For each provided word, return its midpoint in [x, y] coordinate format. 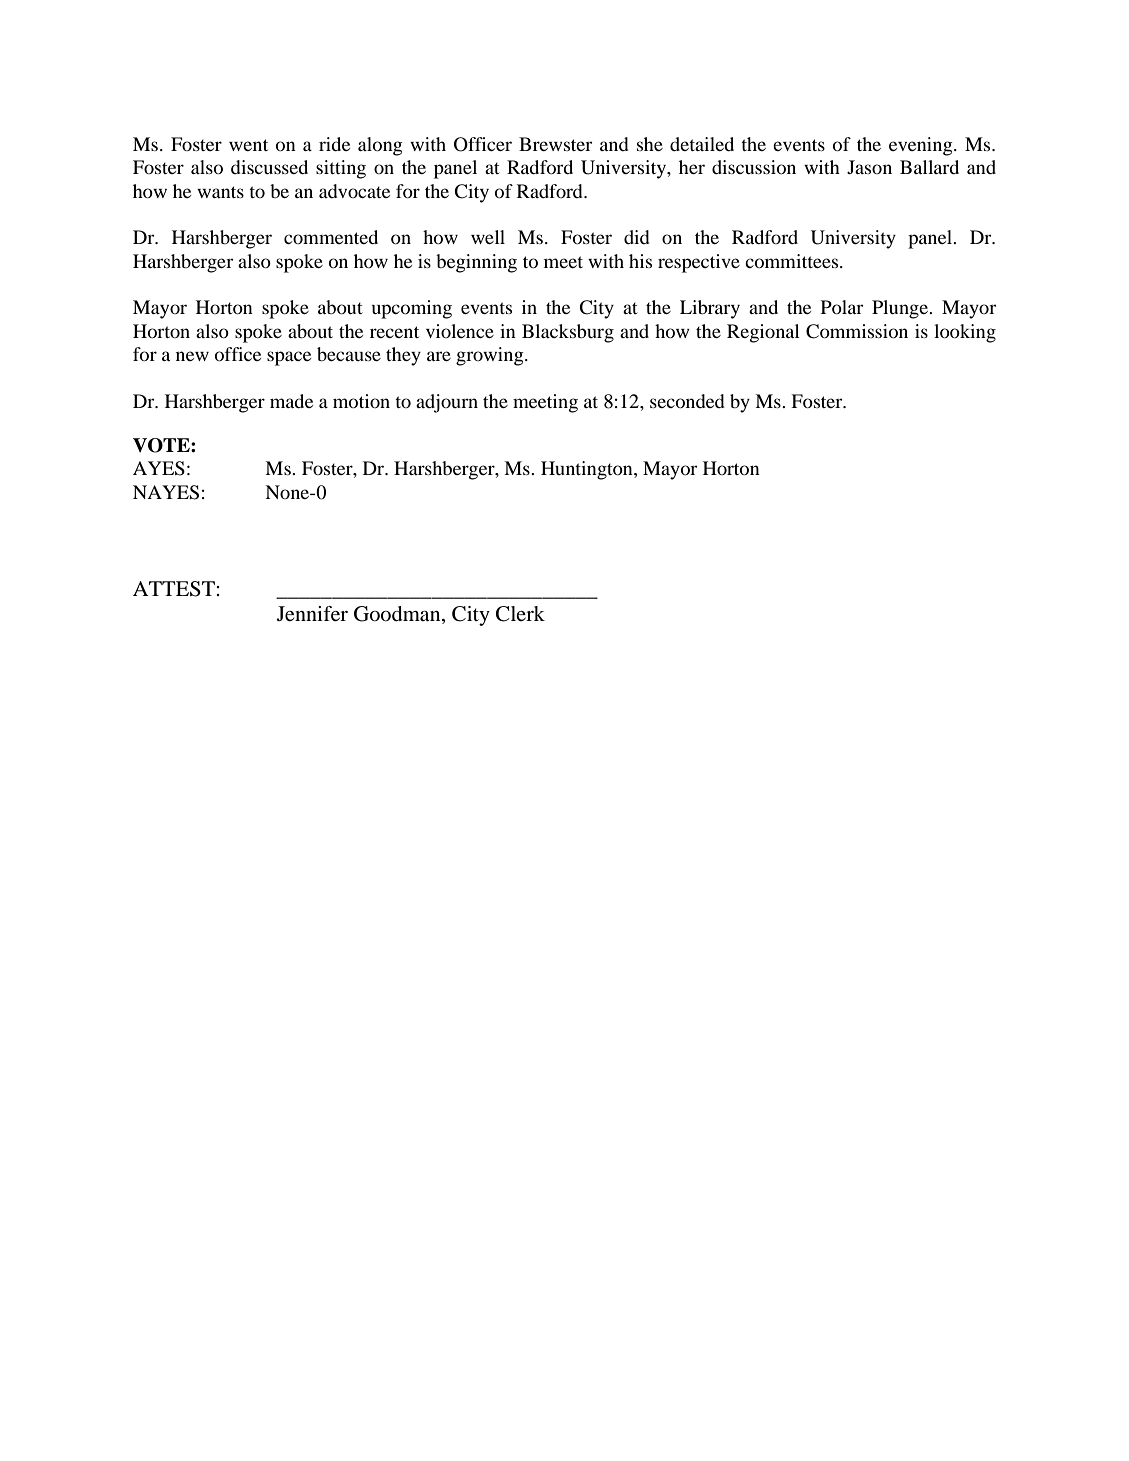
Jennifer [312, 614]
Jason [869, 167]
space [289, 358]
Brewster [555, 144]
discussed [269, 167]
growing [491, 356]
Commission [857, 331]
